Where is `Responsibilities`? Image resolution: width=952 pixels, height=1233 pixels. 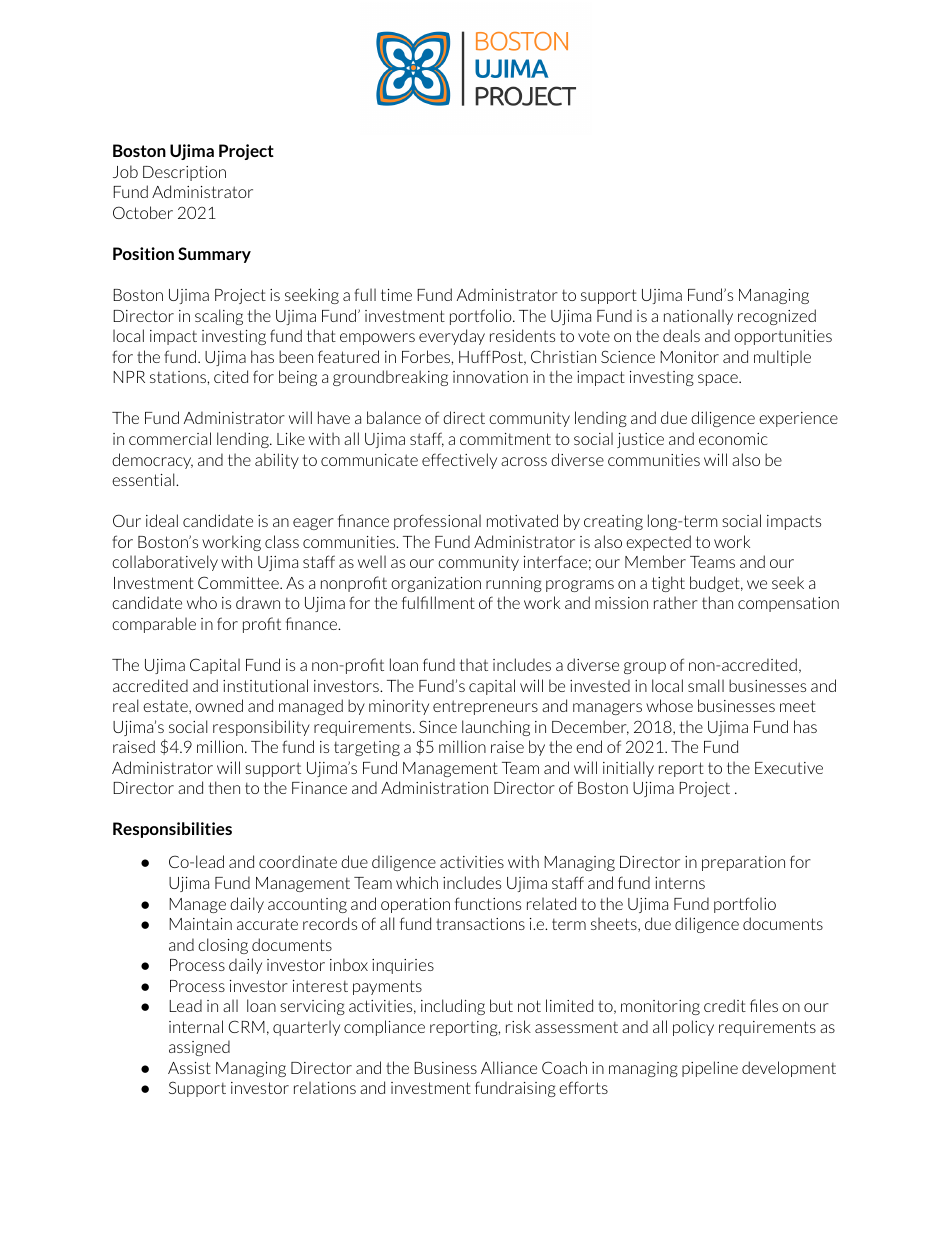
Responsibilities is located at coordinates (172, 830).
